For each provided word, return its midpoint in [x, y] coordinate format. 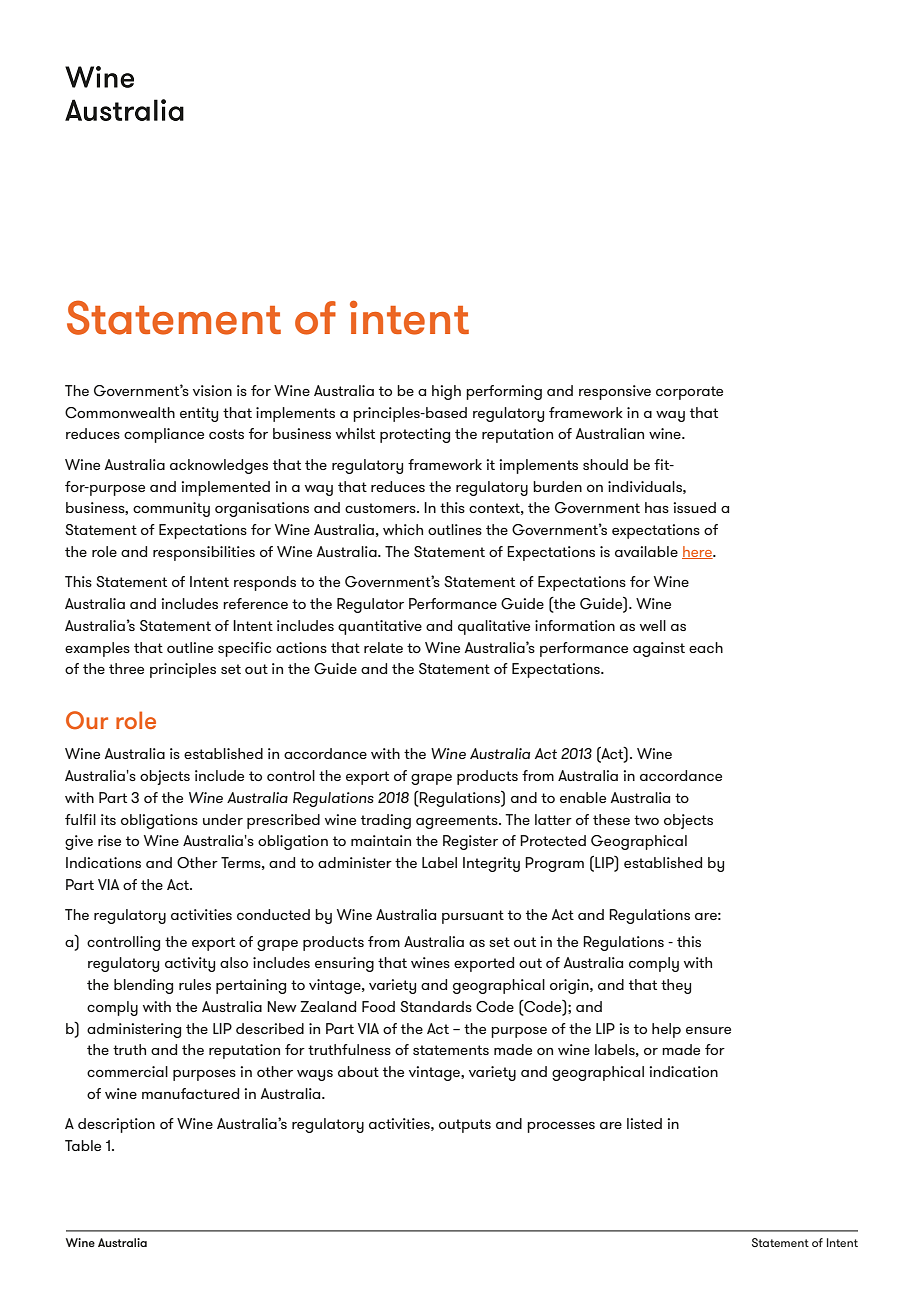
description [116, 1125]
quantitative [380, 627]
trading [386, 821]
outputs [465, 1126]
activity [190, 964]
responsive [615, 392]
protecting [415, 435]
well [653, 625]
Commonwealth [120, 413]
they [676, 986]
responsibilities [204, 553]
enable [583, 797]
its [108, 819]
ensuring [344, 964]
